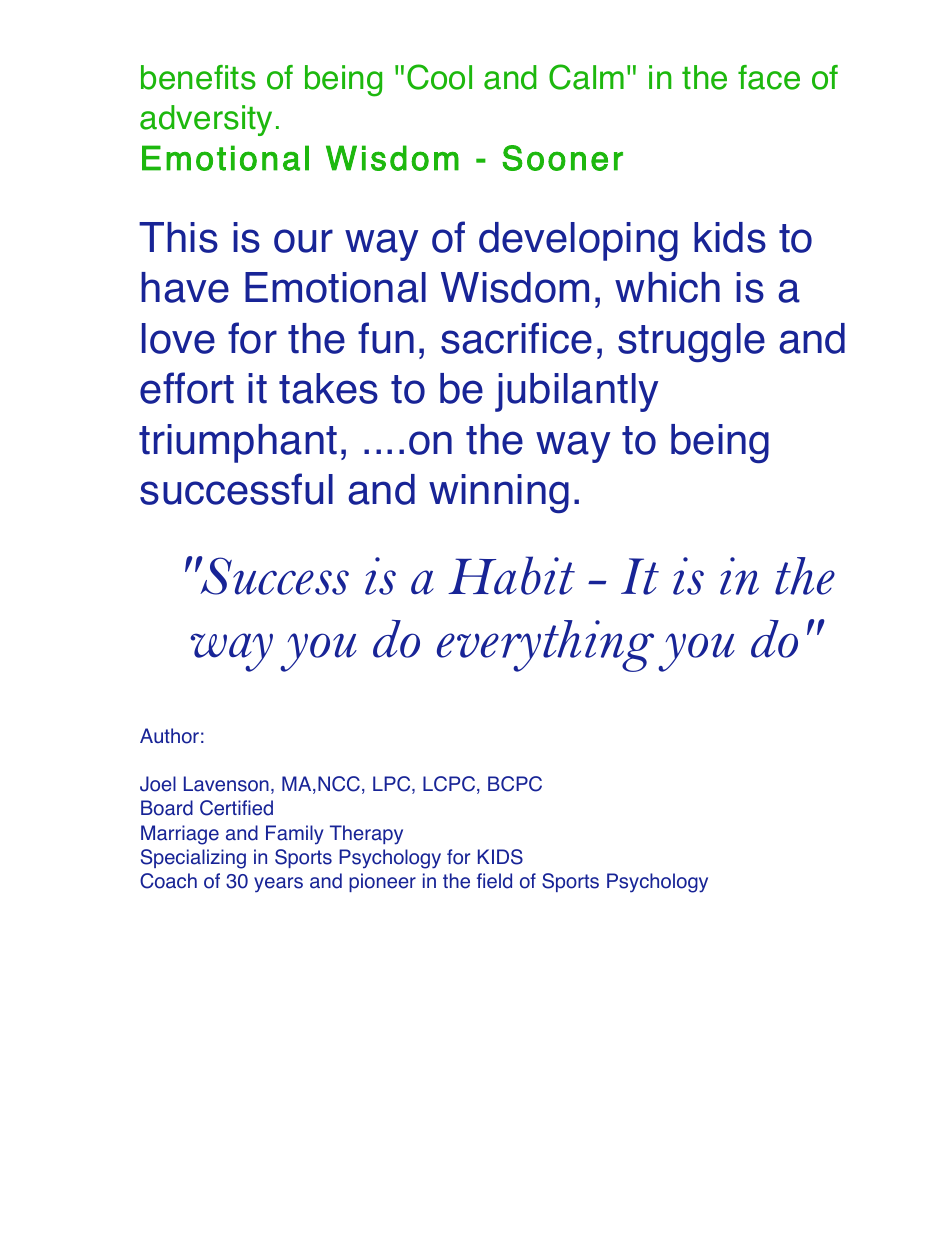 Image resolution: width=952 pixels, height=1233 pixels. I want to click on triumphant, so click(238, 443).
